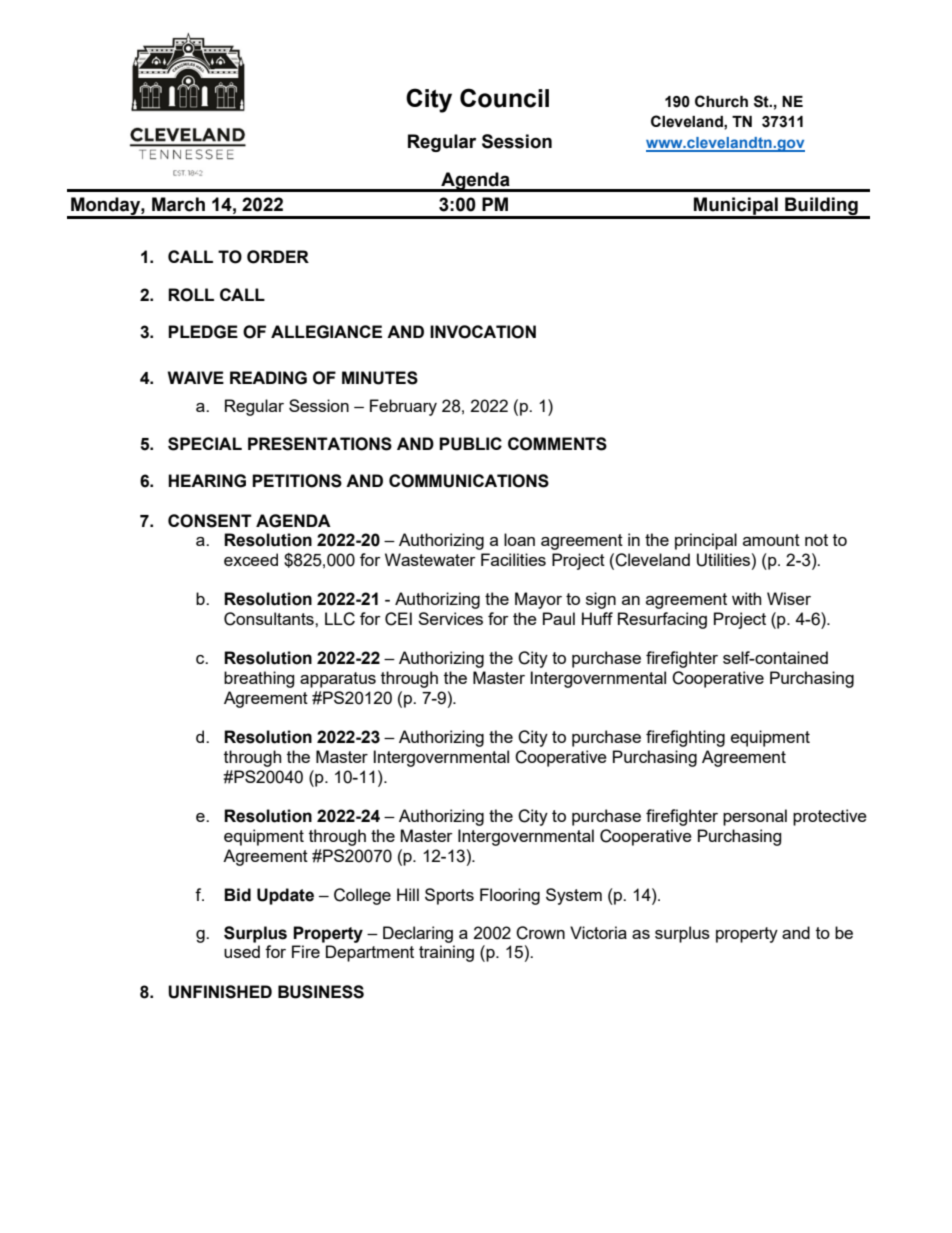 The height and width of the screenshot is (1233, 952). I want to click on Victoria, so click(598, 932).
